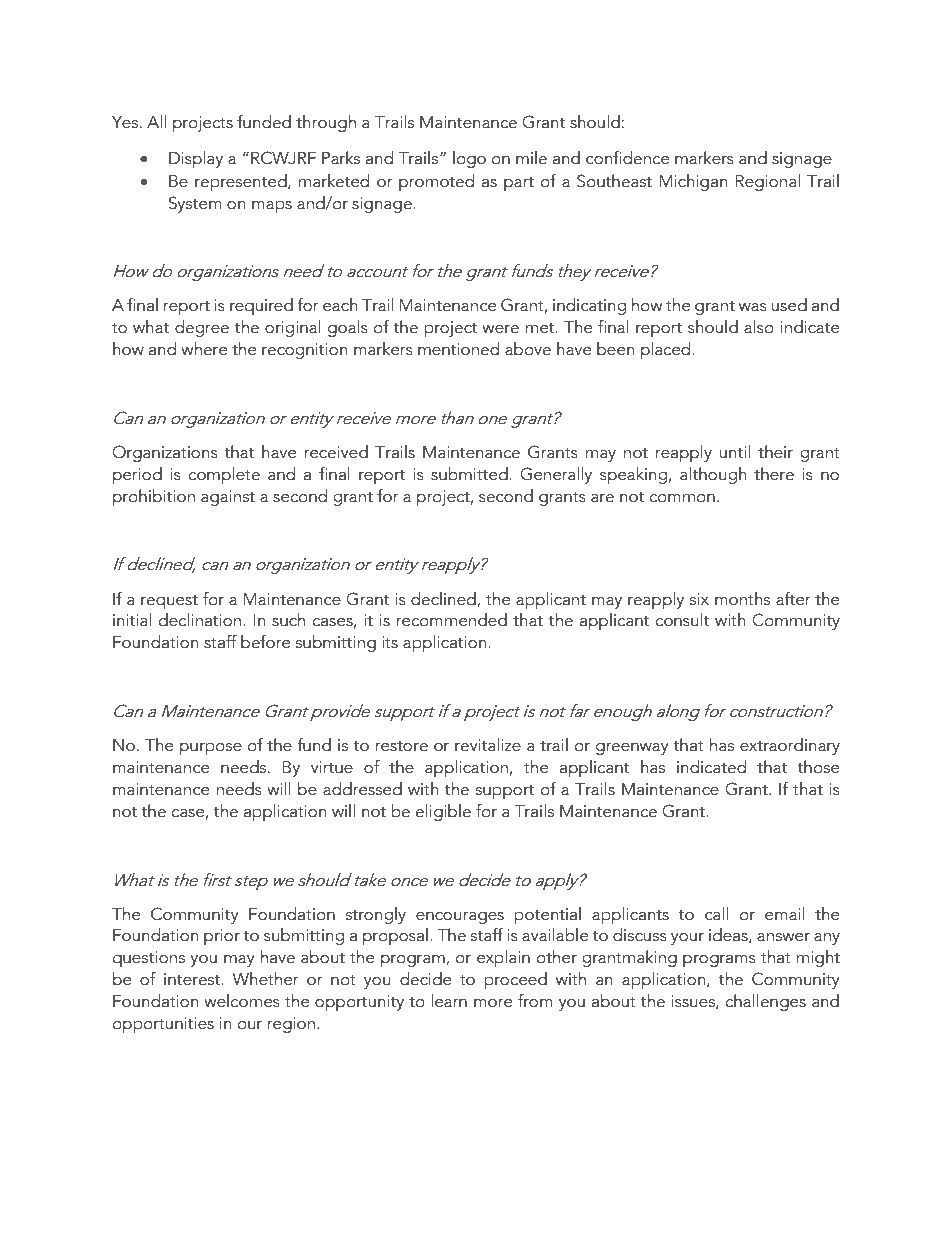 The height and width of the page is (1233, 952). I want to click on consult, so click(682, 620).
